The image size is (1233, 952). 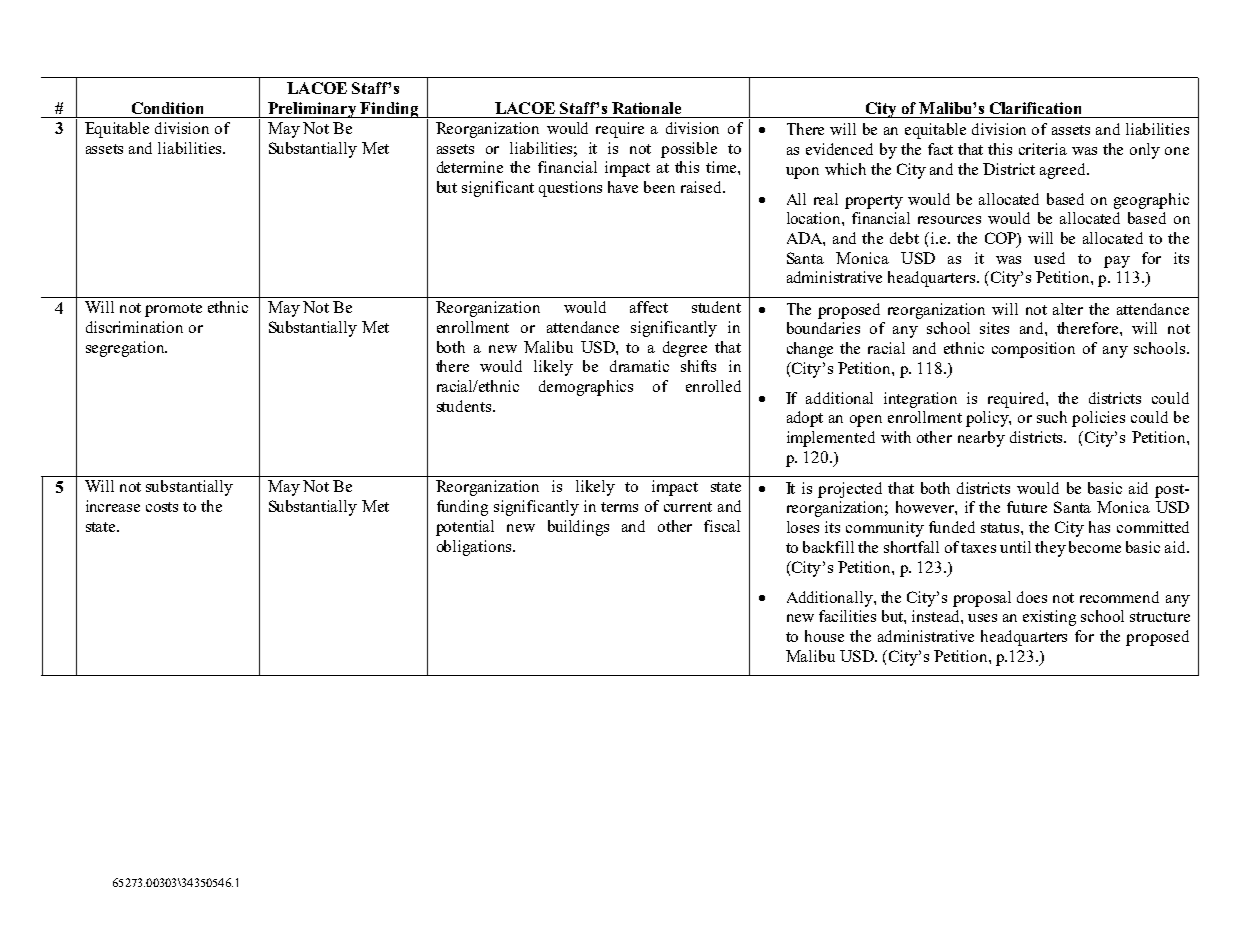 What do you see at coordinates (475, 548) in the image?
I see `obligations` at bounding box center [475, 548].
